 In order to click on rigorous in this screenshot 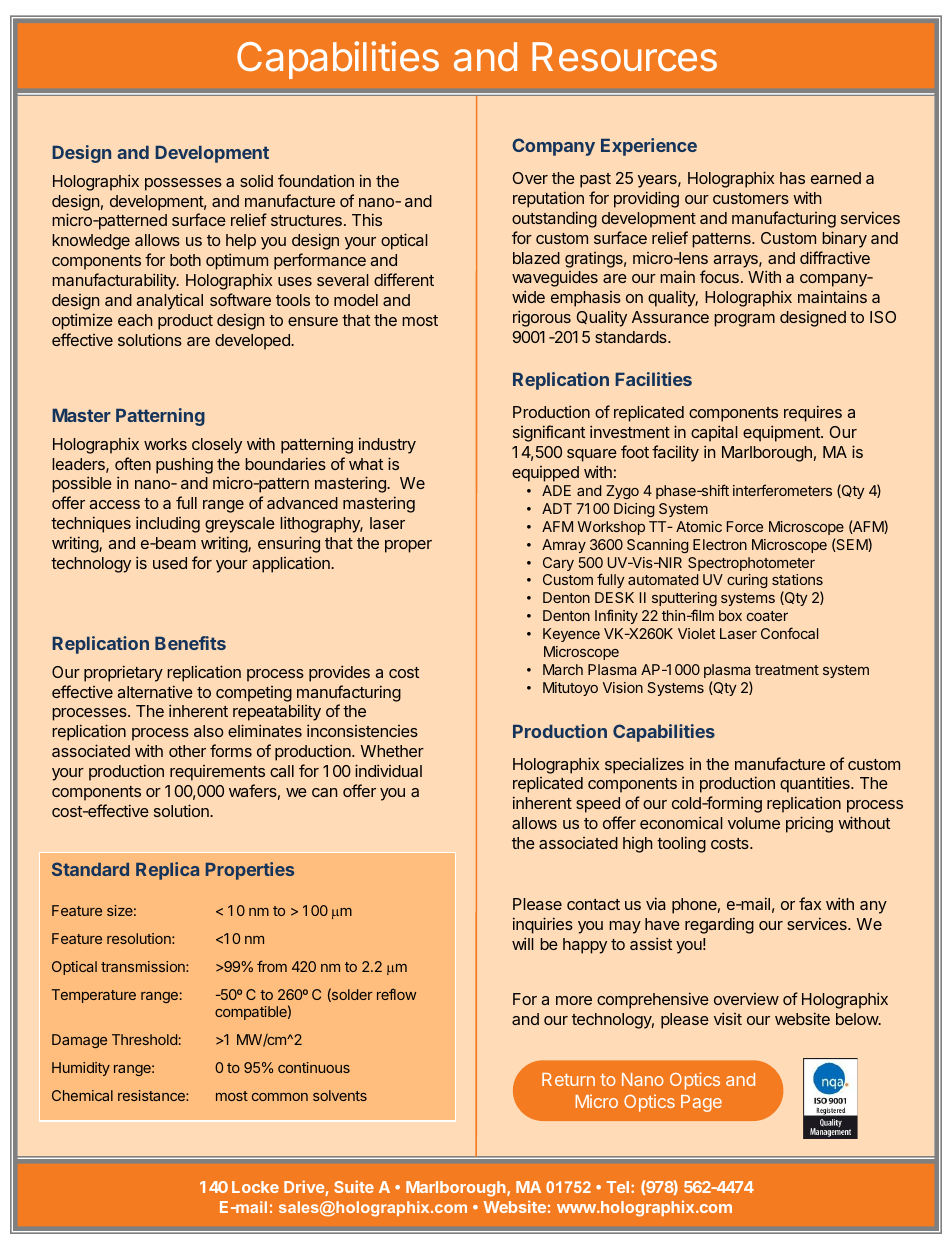, I will do `click(542, 318)`.
